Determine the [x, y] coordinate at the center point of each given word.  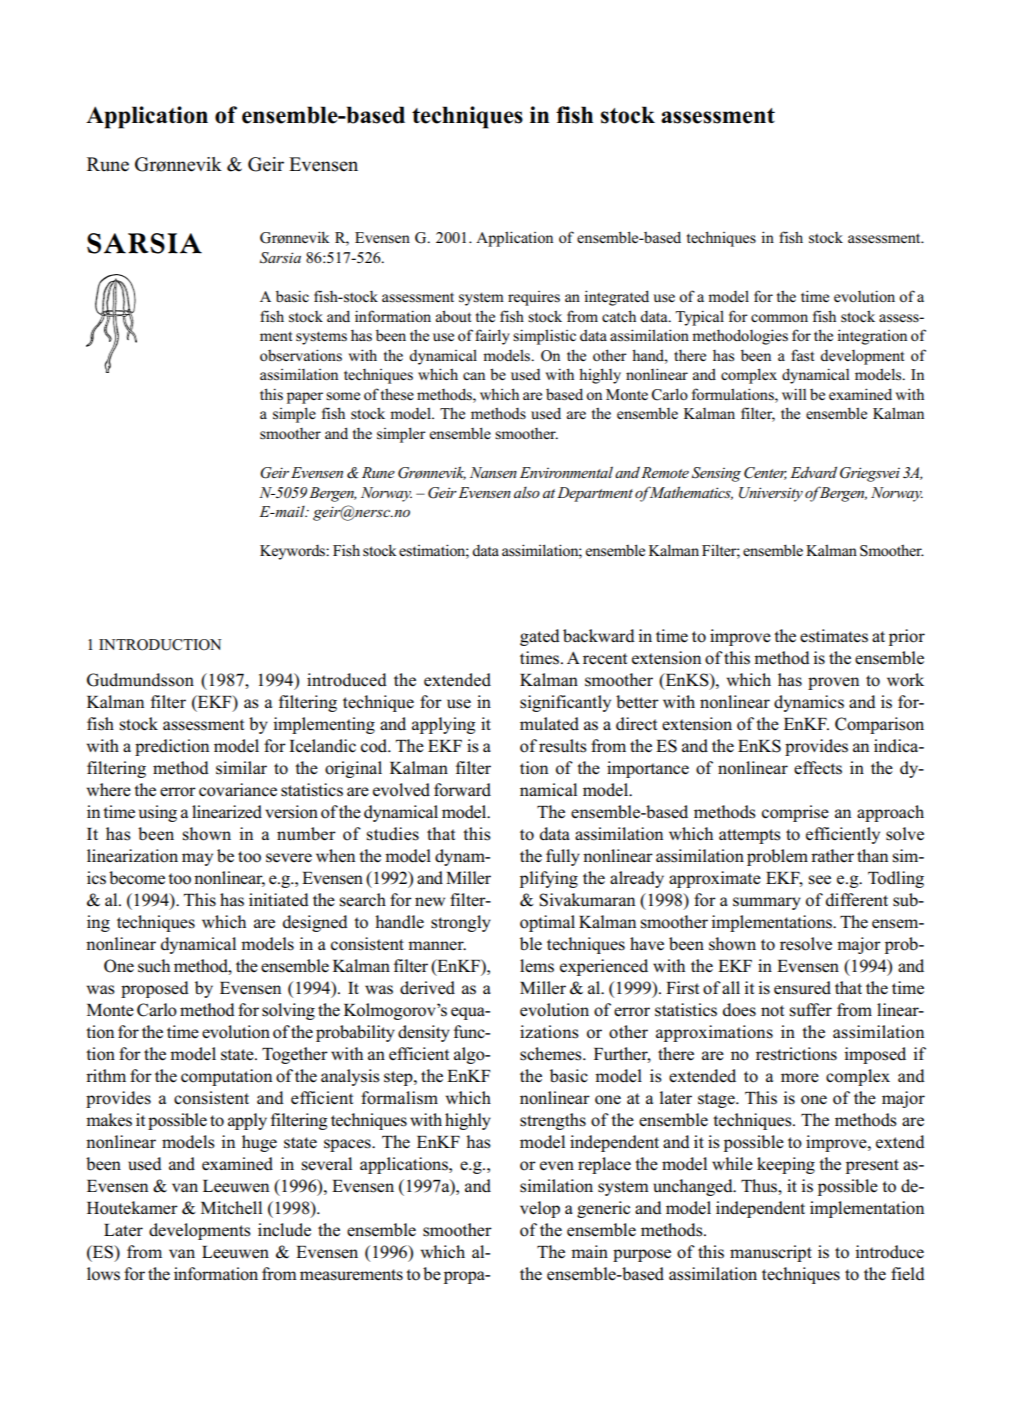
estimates [834, 636]
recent [605, 659]
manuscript [771, 1253]
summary [767, 903]
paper [305, 398]
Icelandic [322, 746]
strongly [461, 923]
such [154, 966]
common [779, 318]
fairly [492, 337]
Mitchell [231, 1208]
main [589, 1251]
